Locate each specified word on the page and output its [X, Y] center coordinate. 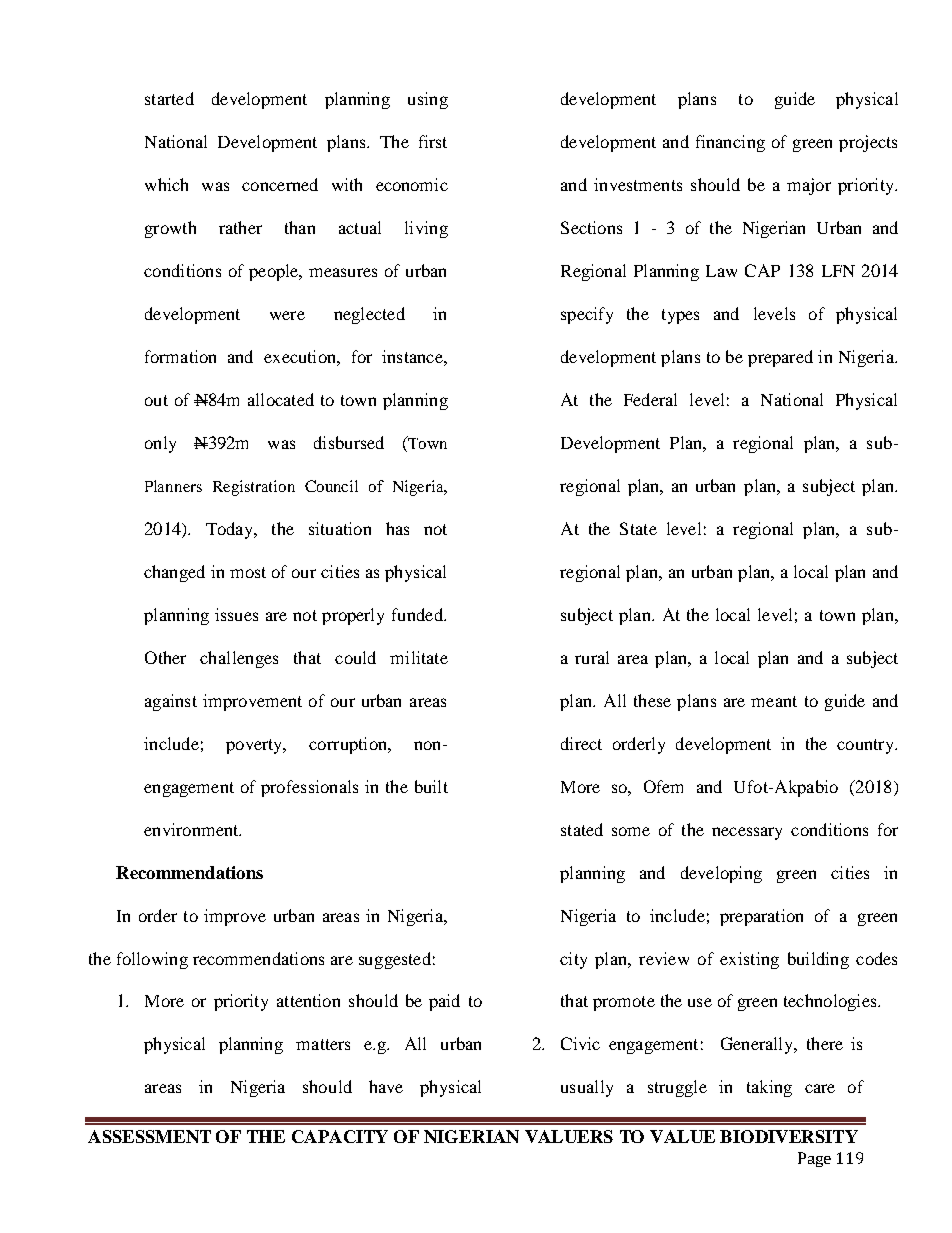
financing [730, 143]
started [169, 98]
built [431, 786]
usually [587, 1088]
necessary [747, 833]
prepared [780, 358]
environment [192, 829]
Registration [254, 488]
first [433, 141]
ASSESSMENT [149, 1136]
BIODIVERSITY [789, 1136]
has [397, 528]
